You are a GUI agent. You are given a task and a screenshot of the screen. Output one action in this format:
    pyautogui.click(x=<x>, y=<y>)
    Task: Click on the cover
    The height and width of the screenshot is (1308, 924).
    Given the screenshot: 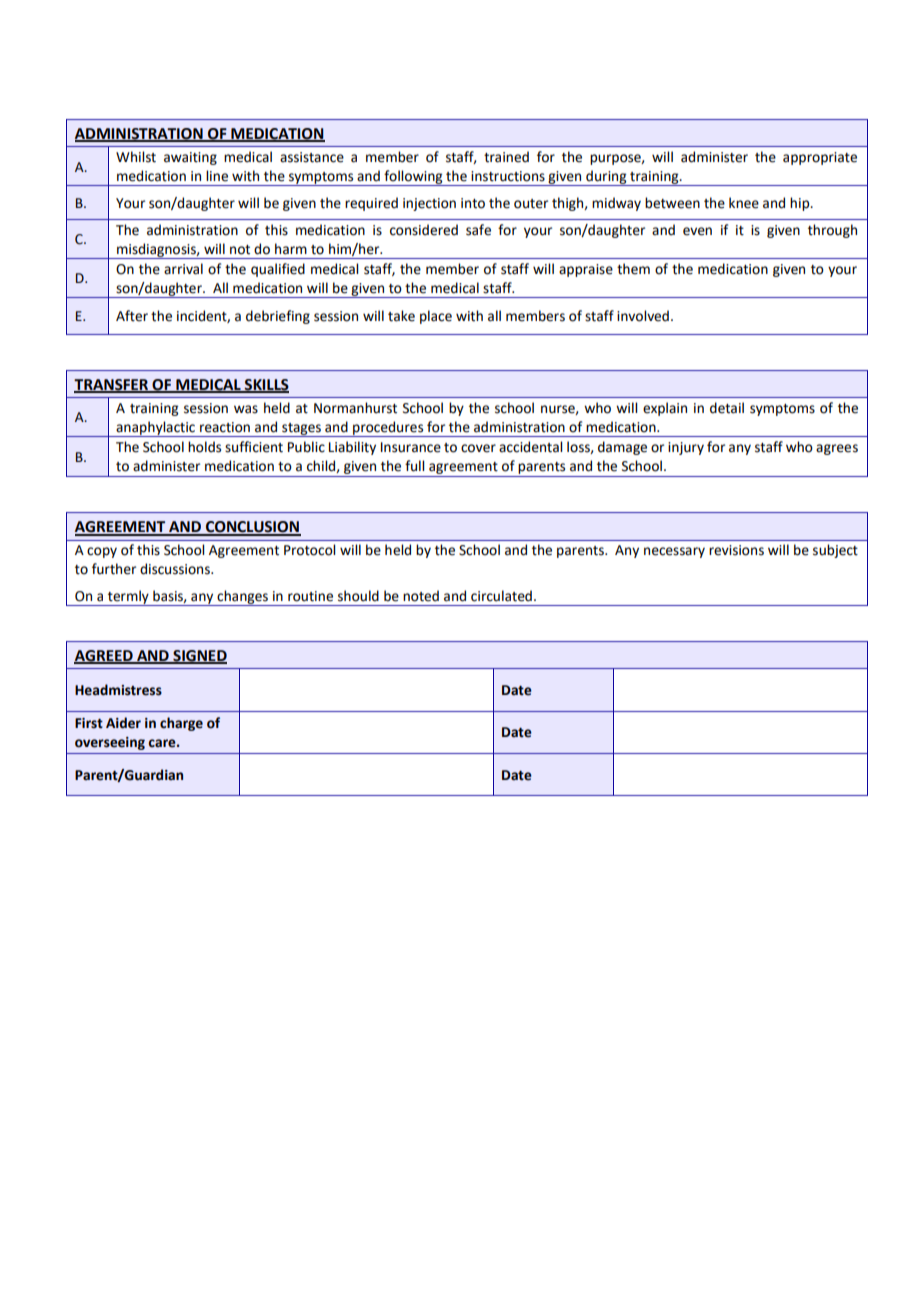 What is the action you would take?
    pyautogui.click(x=478, y=448)
